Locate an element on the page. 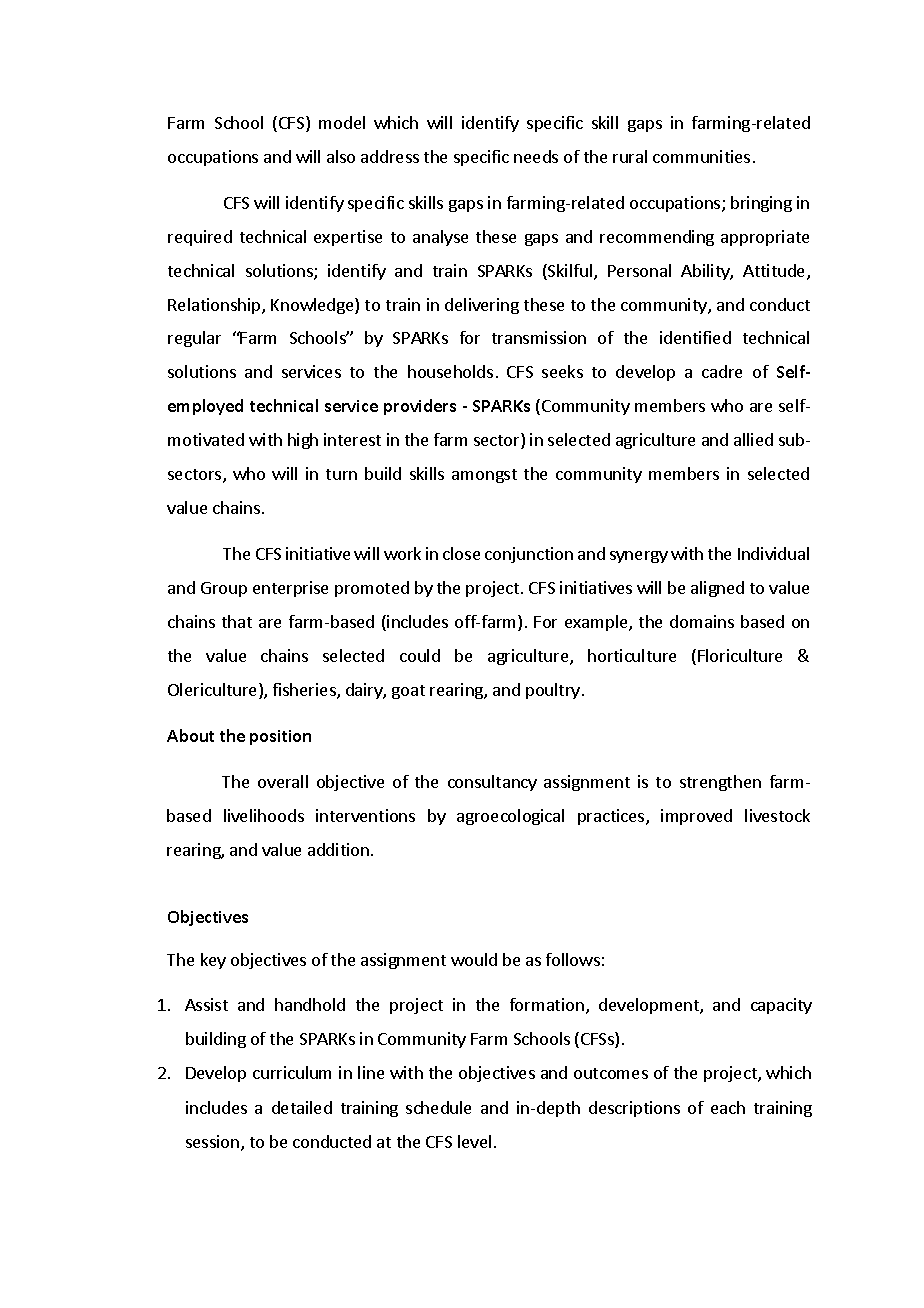  communities is located at coordinates (701, 156).
